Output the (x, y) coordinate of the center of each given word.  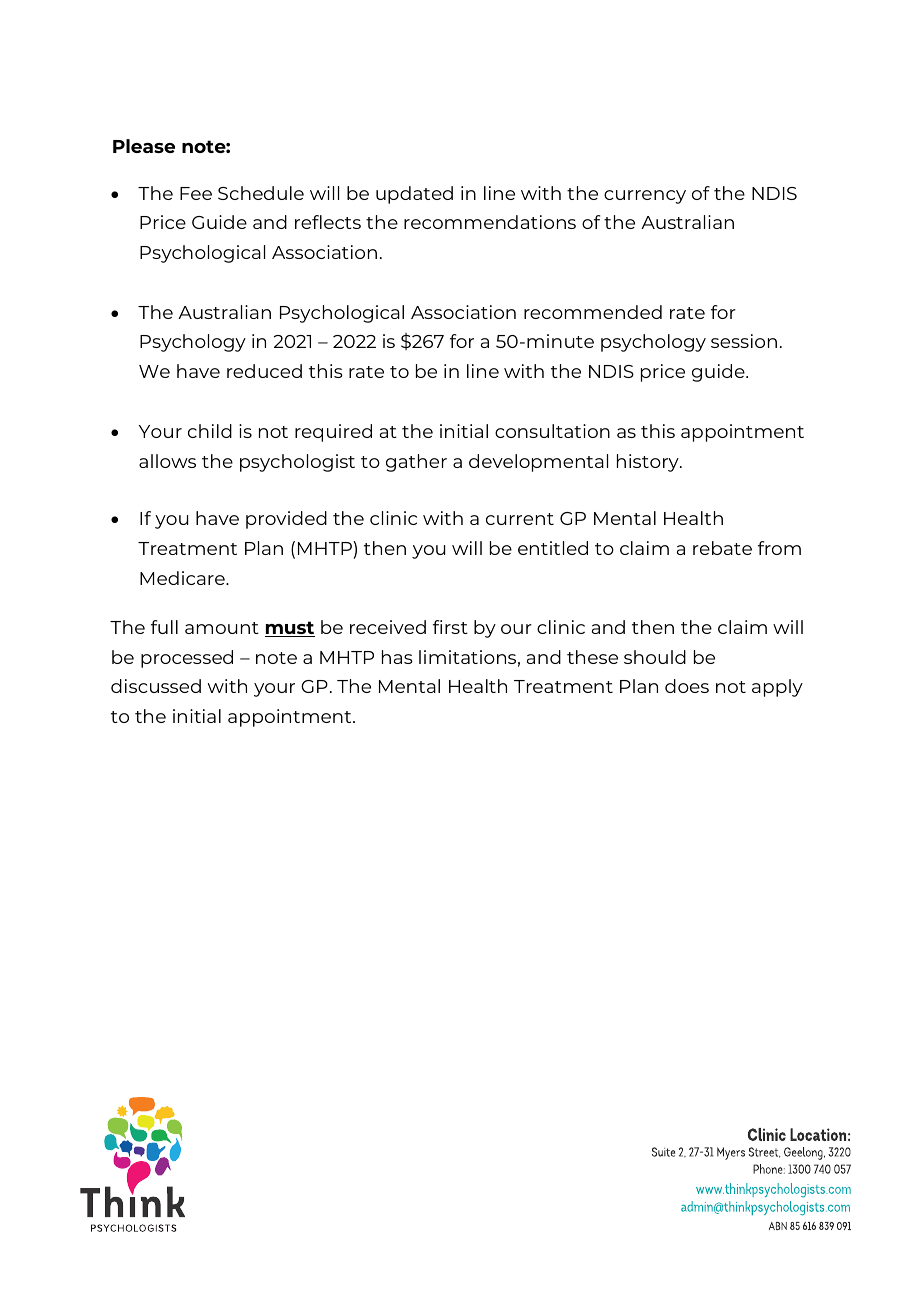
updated (414, 195)
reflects (328, 222)
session (744, 341)
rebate (722, 548)
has (397, 657)
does (687, 686)
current (520, 519)
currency (645, 197)
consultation (552, 431)
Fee (196, 193)
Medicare (183, 578)
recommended (593, 312)
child (210, 431)
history (649, 463)
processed (187, 659)
